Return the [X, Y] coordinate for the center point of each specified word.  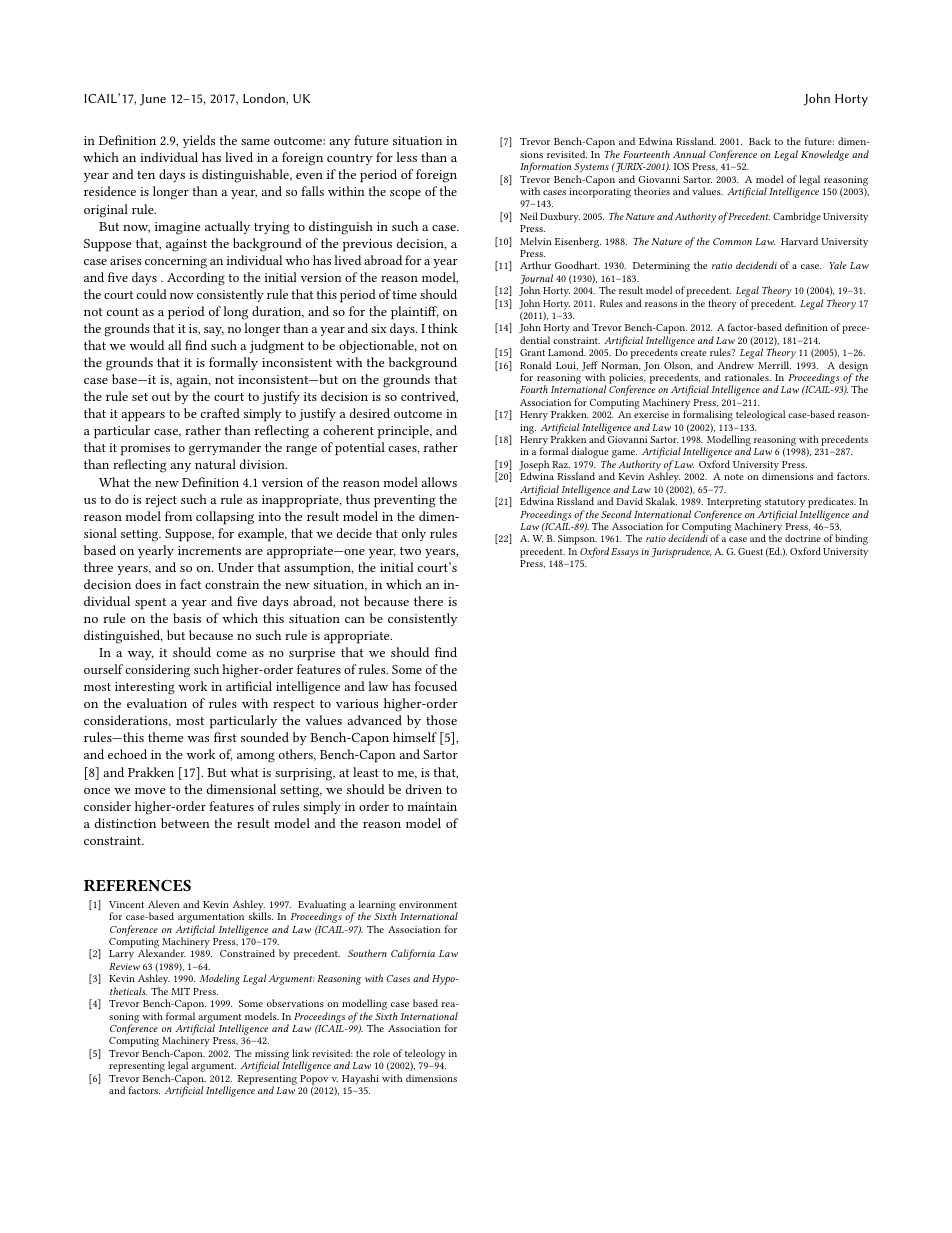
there [428, 601]
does [148, 584]
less [406, 157]
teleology [425, 1055]
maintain [432, 806]
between [185, 823]
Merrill [774, 365]
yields [199, 141]
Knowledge [825, 155]
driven [424, 789]
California [413, 954]
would [147, 345]
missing [272, 1056]
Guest [750, 551]
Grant [532, 352]
